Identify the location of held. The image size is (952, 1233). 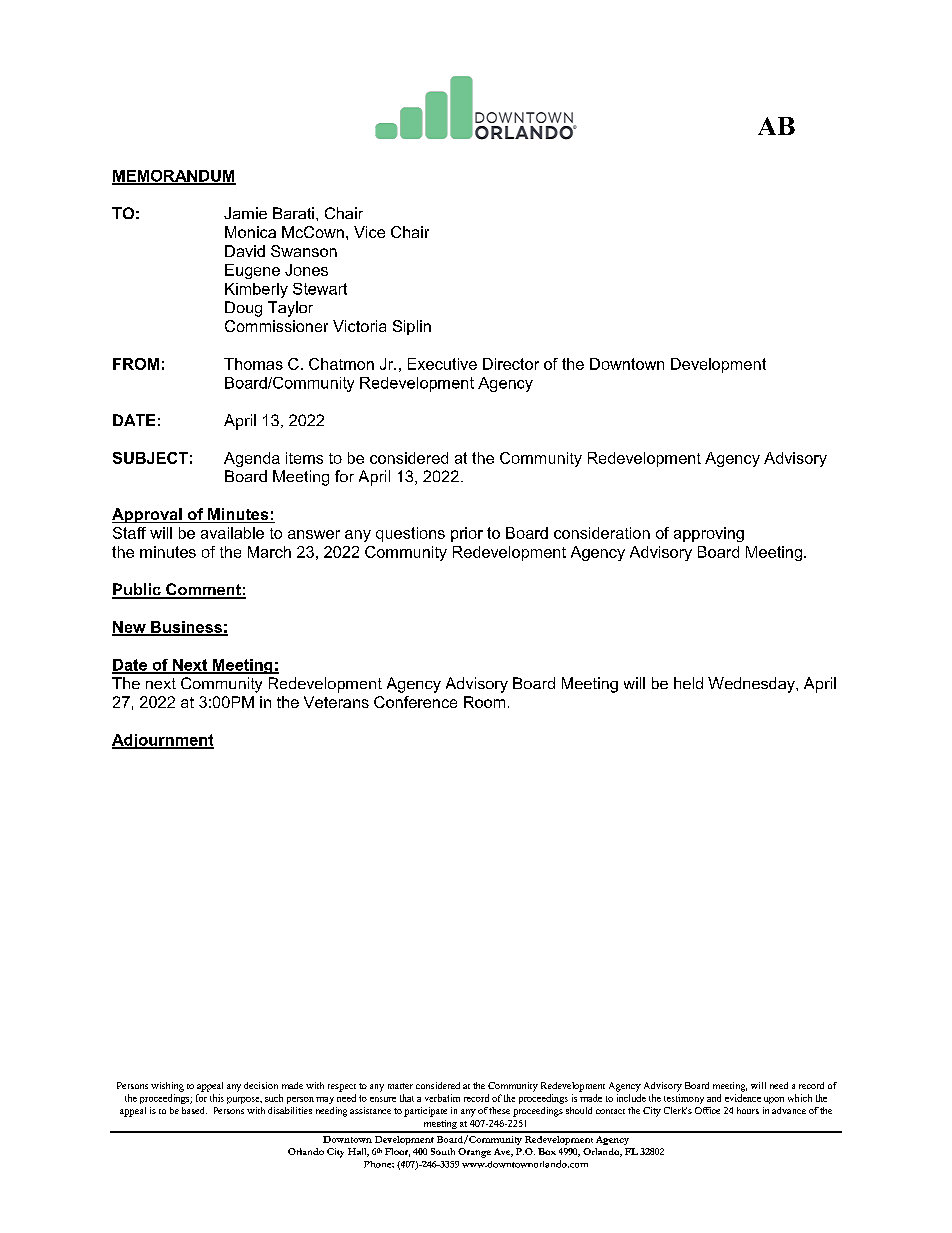
(688, 683).
